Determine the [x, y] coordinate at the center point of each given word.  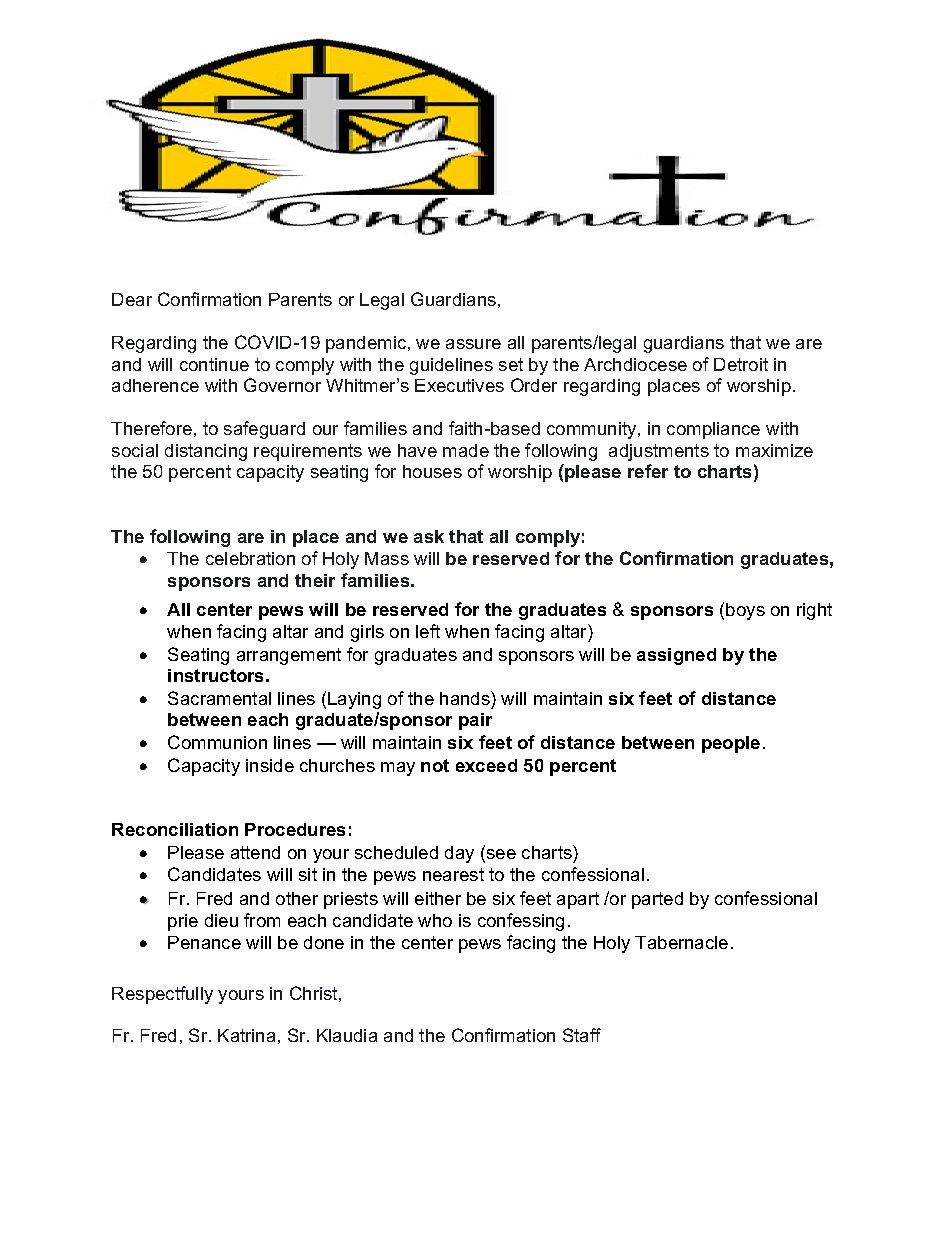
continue [214, 364]
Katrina [246, 1035]
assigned [676, 656]
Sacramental [219, 698]
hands [466, 698]
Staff [582, 1035]
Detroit [741, 364]
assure [473, 344]
